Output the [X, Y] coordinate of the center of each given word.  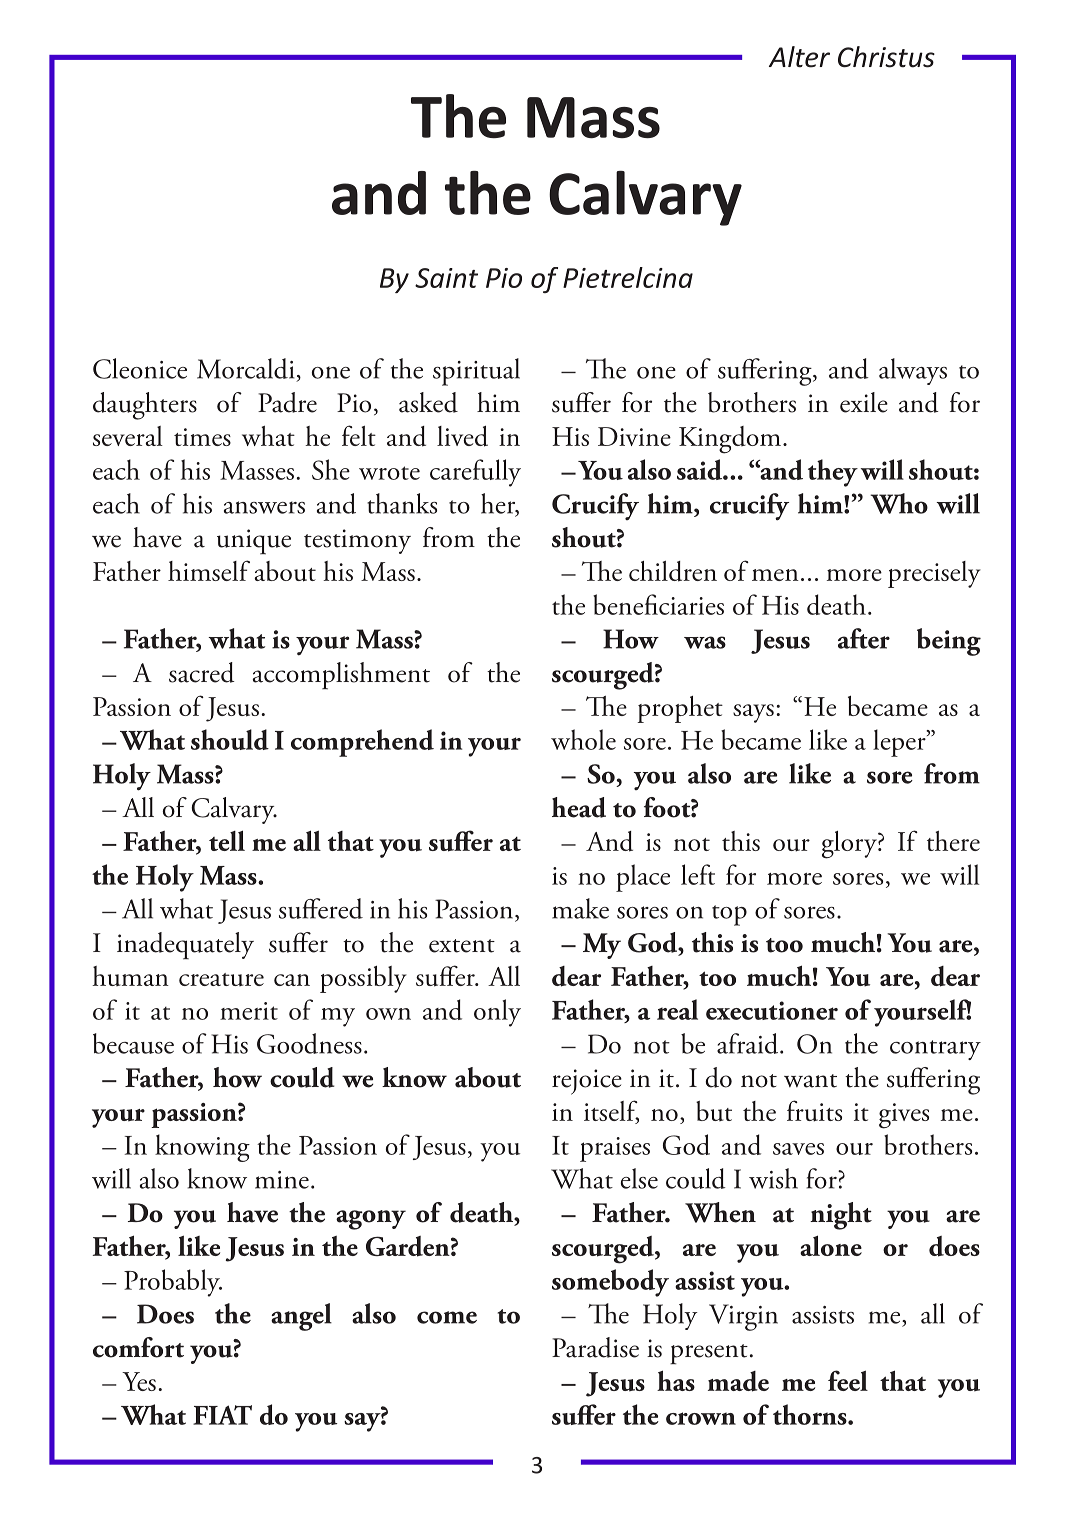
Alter [799, 57]
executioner [772, 1010]
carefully [475, 473]
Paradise [595, 1347]
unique [254, 542]
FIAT [222, 1415]
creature [221, 979]
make [580, 908]
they [833, 473]
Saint [446, 278]
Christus [886, 57]
